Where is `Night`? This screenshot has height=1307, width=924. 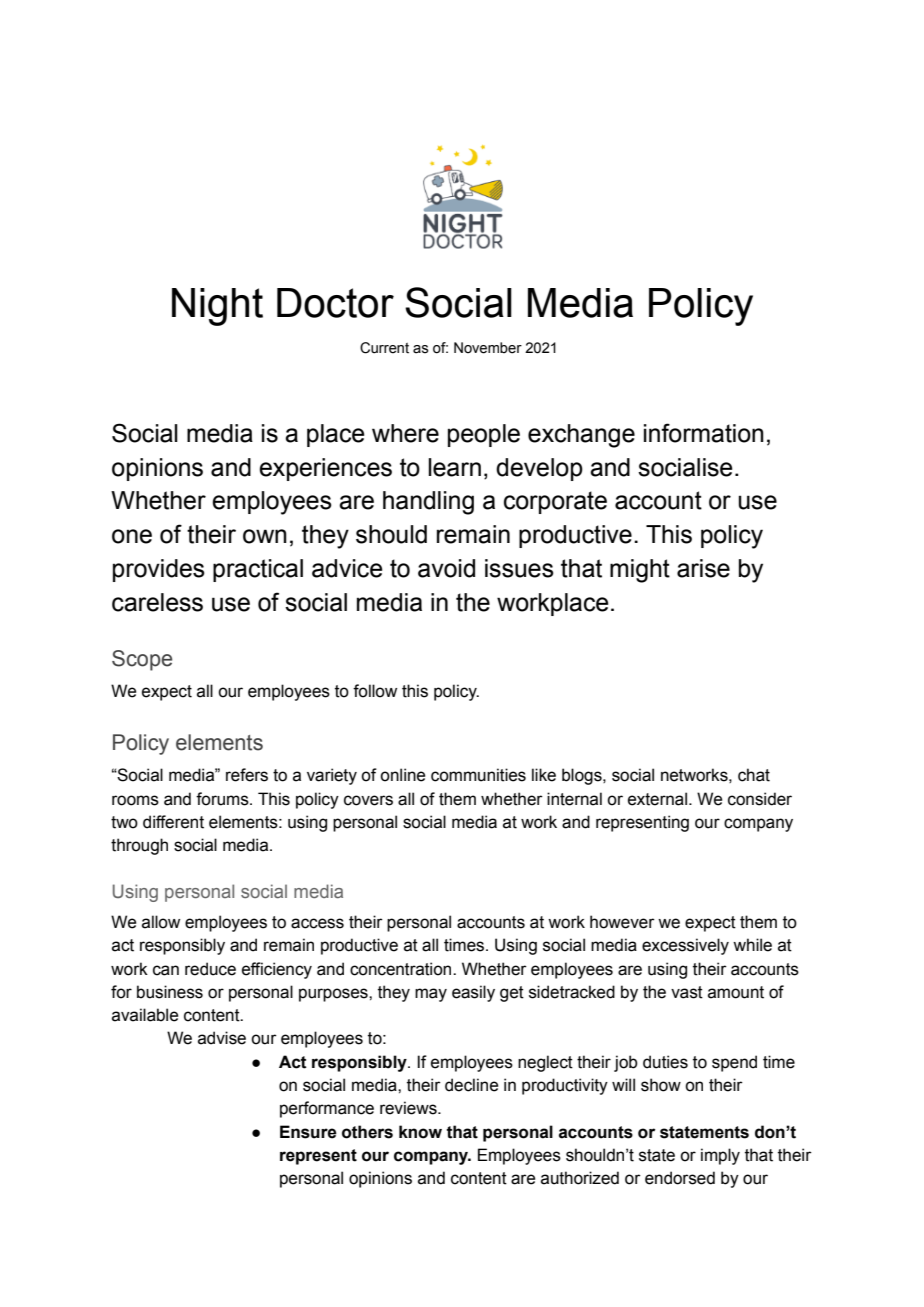
Night is located at coordinates (217, 307).
